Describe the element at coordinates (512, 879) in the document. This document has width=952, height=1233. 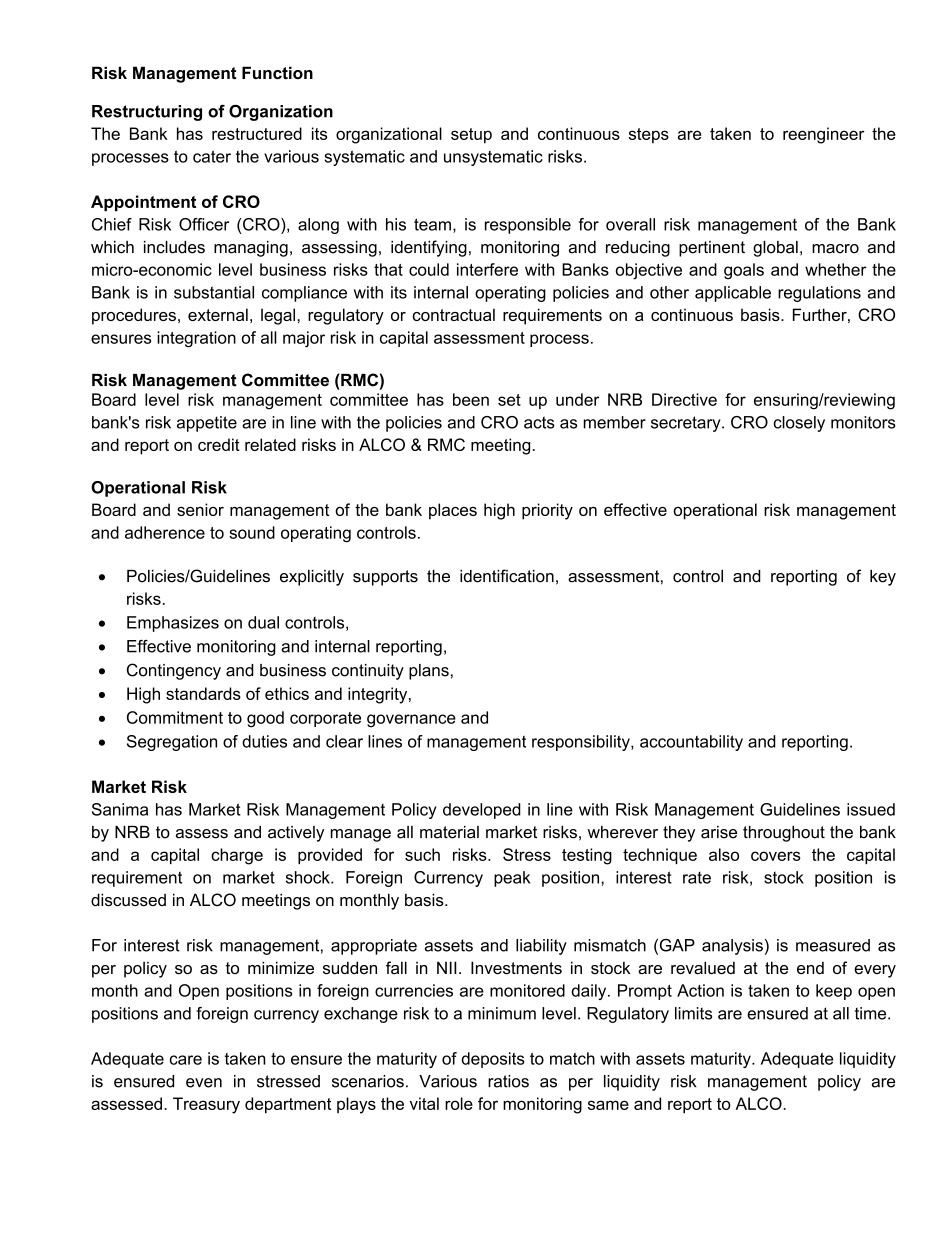
I see `peak` at that location.
